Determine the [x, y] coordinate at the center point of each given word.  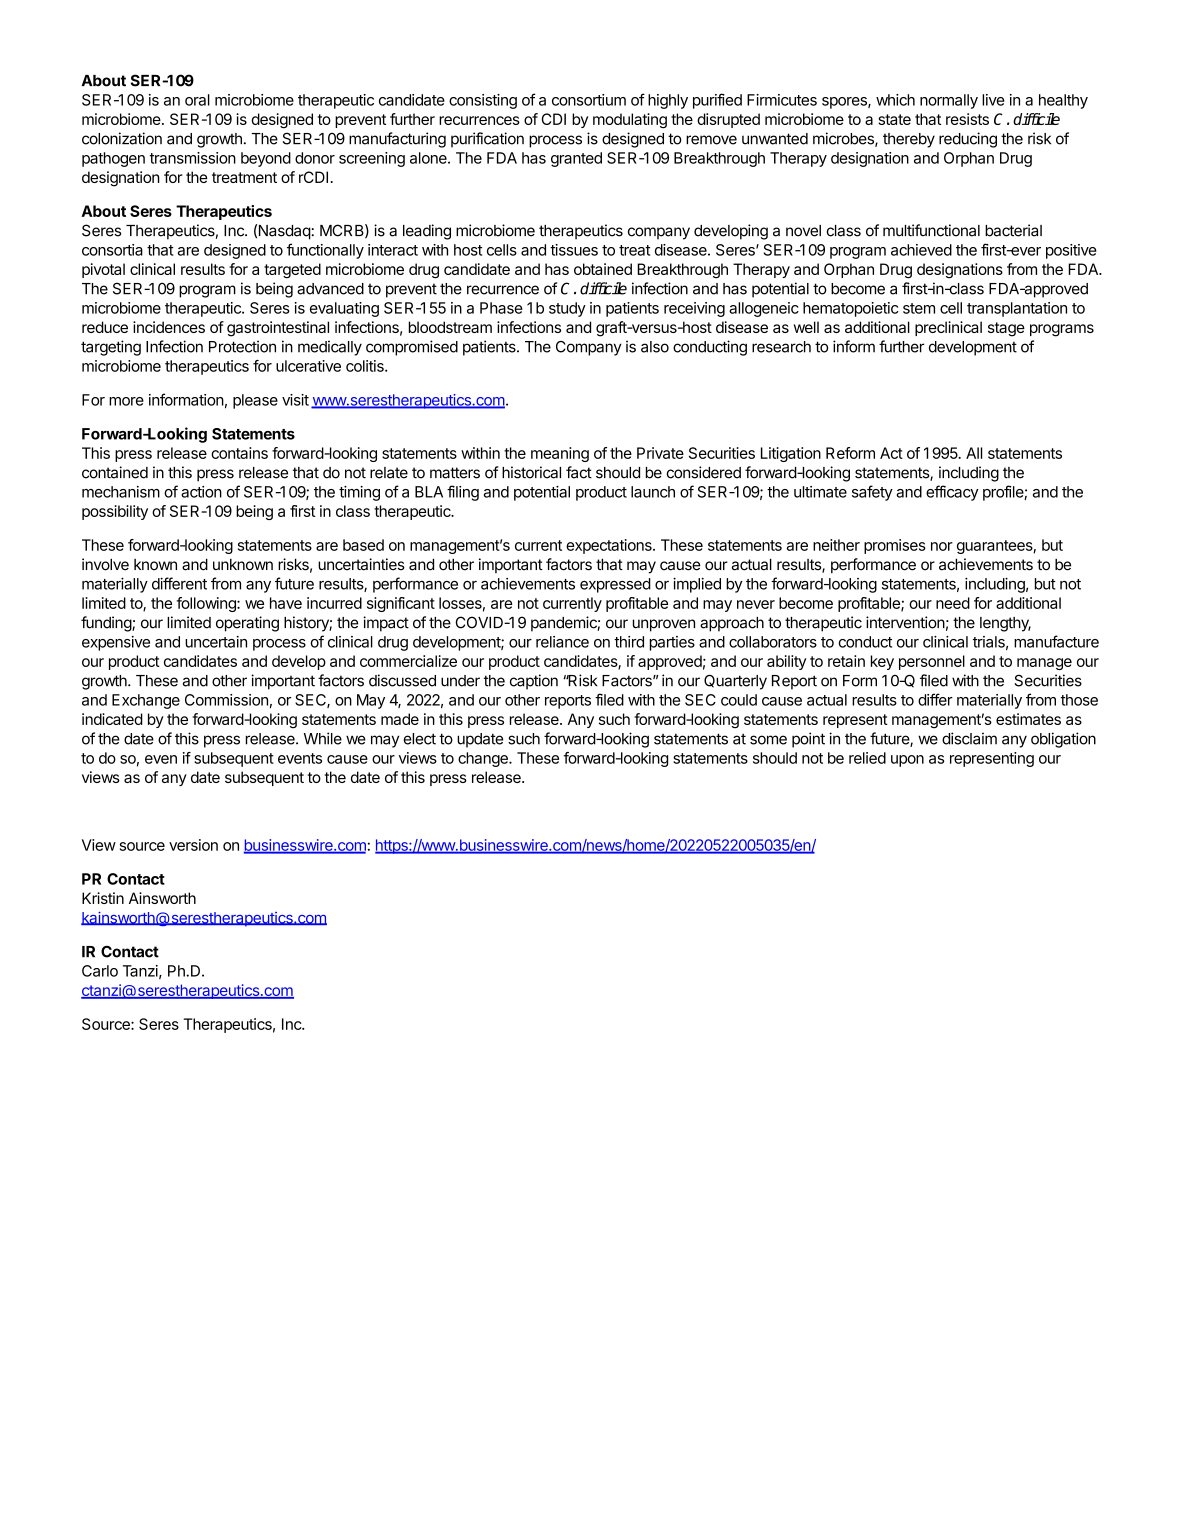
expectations [610, 546]
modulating [630, 121]
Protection [242, 346]
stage [1006, 329]
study [567, 309]
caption [534, 682]
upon [907, 761]
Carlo [100, 971]
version [193, 845]
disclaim [969, 738]
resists [967, 119]
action [201, 492]
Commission [226, 700]
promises [895, 546]
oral [197, 100]
